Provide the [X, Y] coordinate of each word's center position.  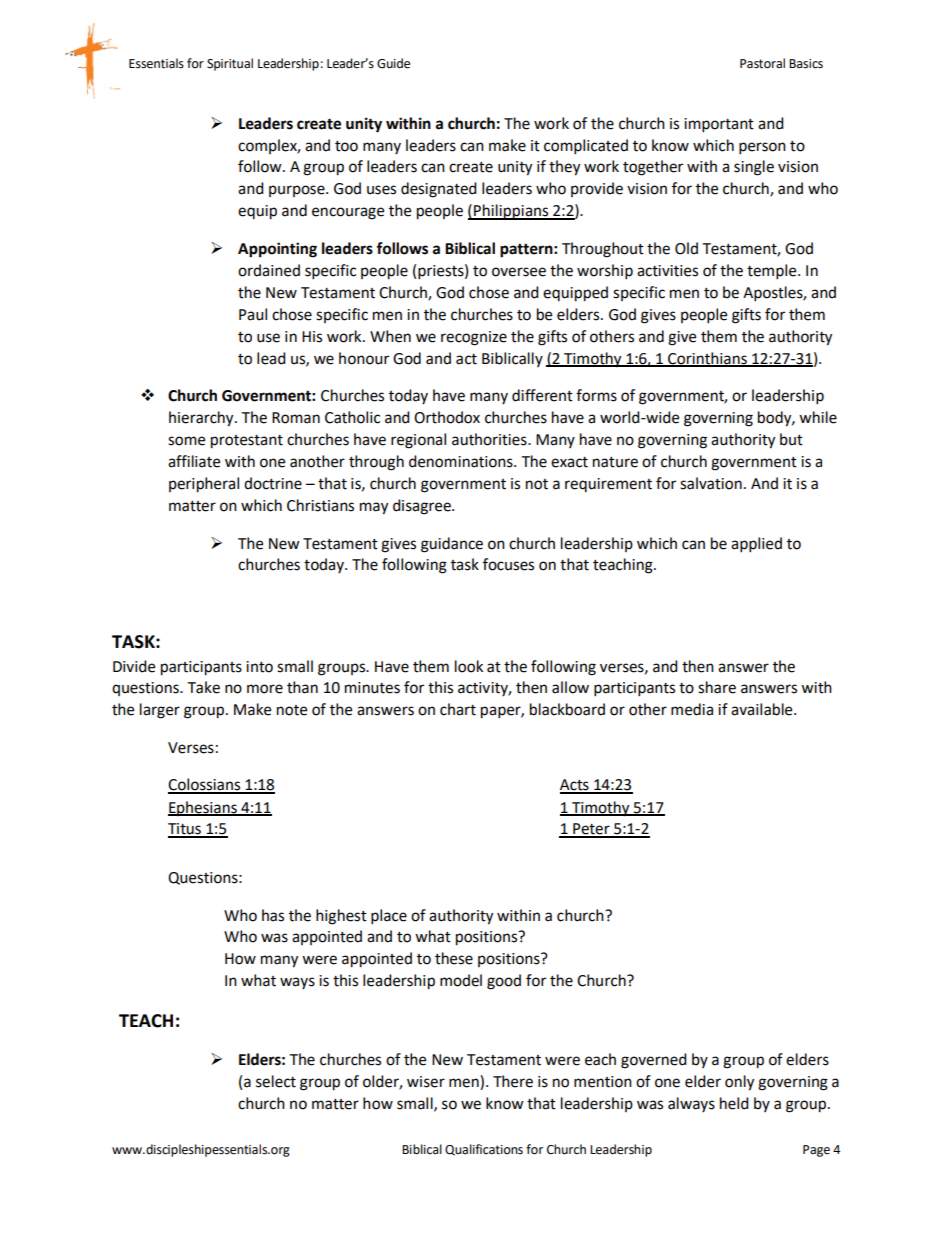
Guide [393, 63]
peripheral [204, 485]
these [454, 958]
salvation [711, 483]
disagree [423, 507]
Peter [591, 830]
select [276, 1081]
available [763, 709]
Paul [253, 314]
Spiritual [230, 64]
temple [773, 272]
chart [458, 709]
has [273, 915]
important [719, 125]
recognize [474, 338]
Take [203, 687]
